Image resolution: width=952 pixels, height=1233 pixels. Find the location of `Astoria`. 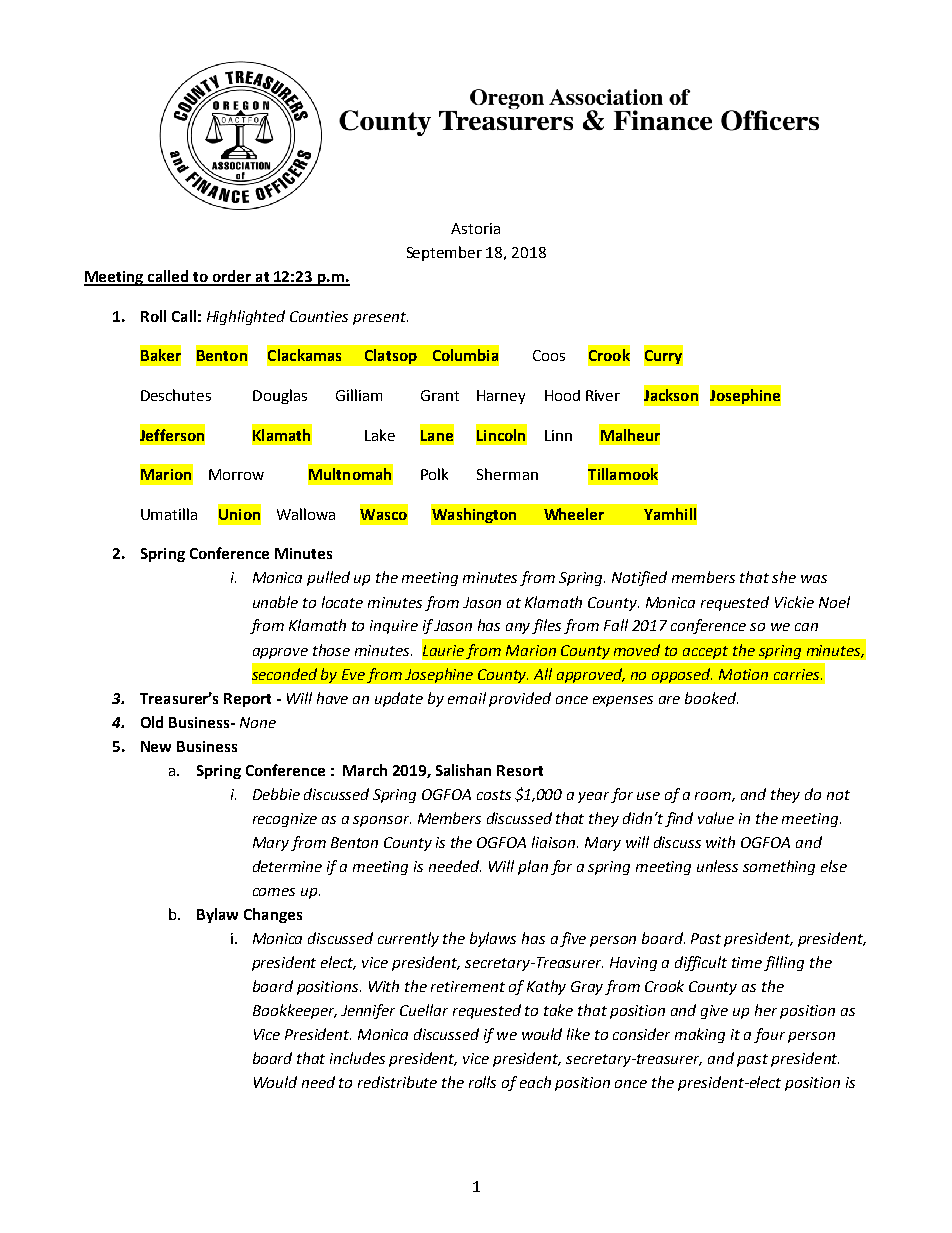

Astoria is located at coordinates (475, 228).
